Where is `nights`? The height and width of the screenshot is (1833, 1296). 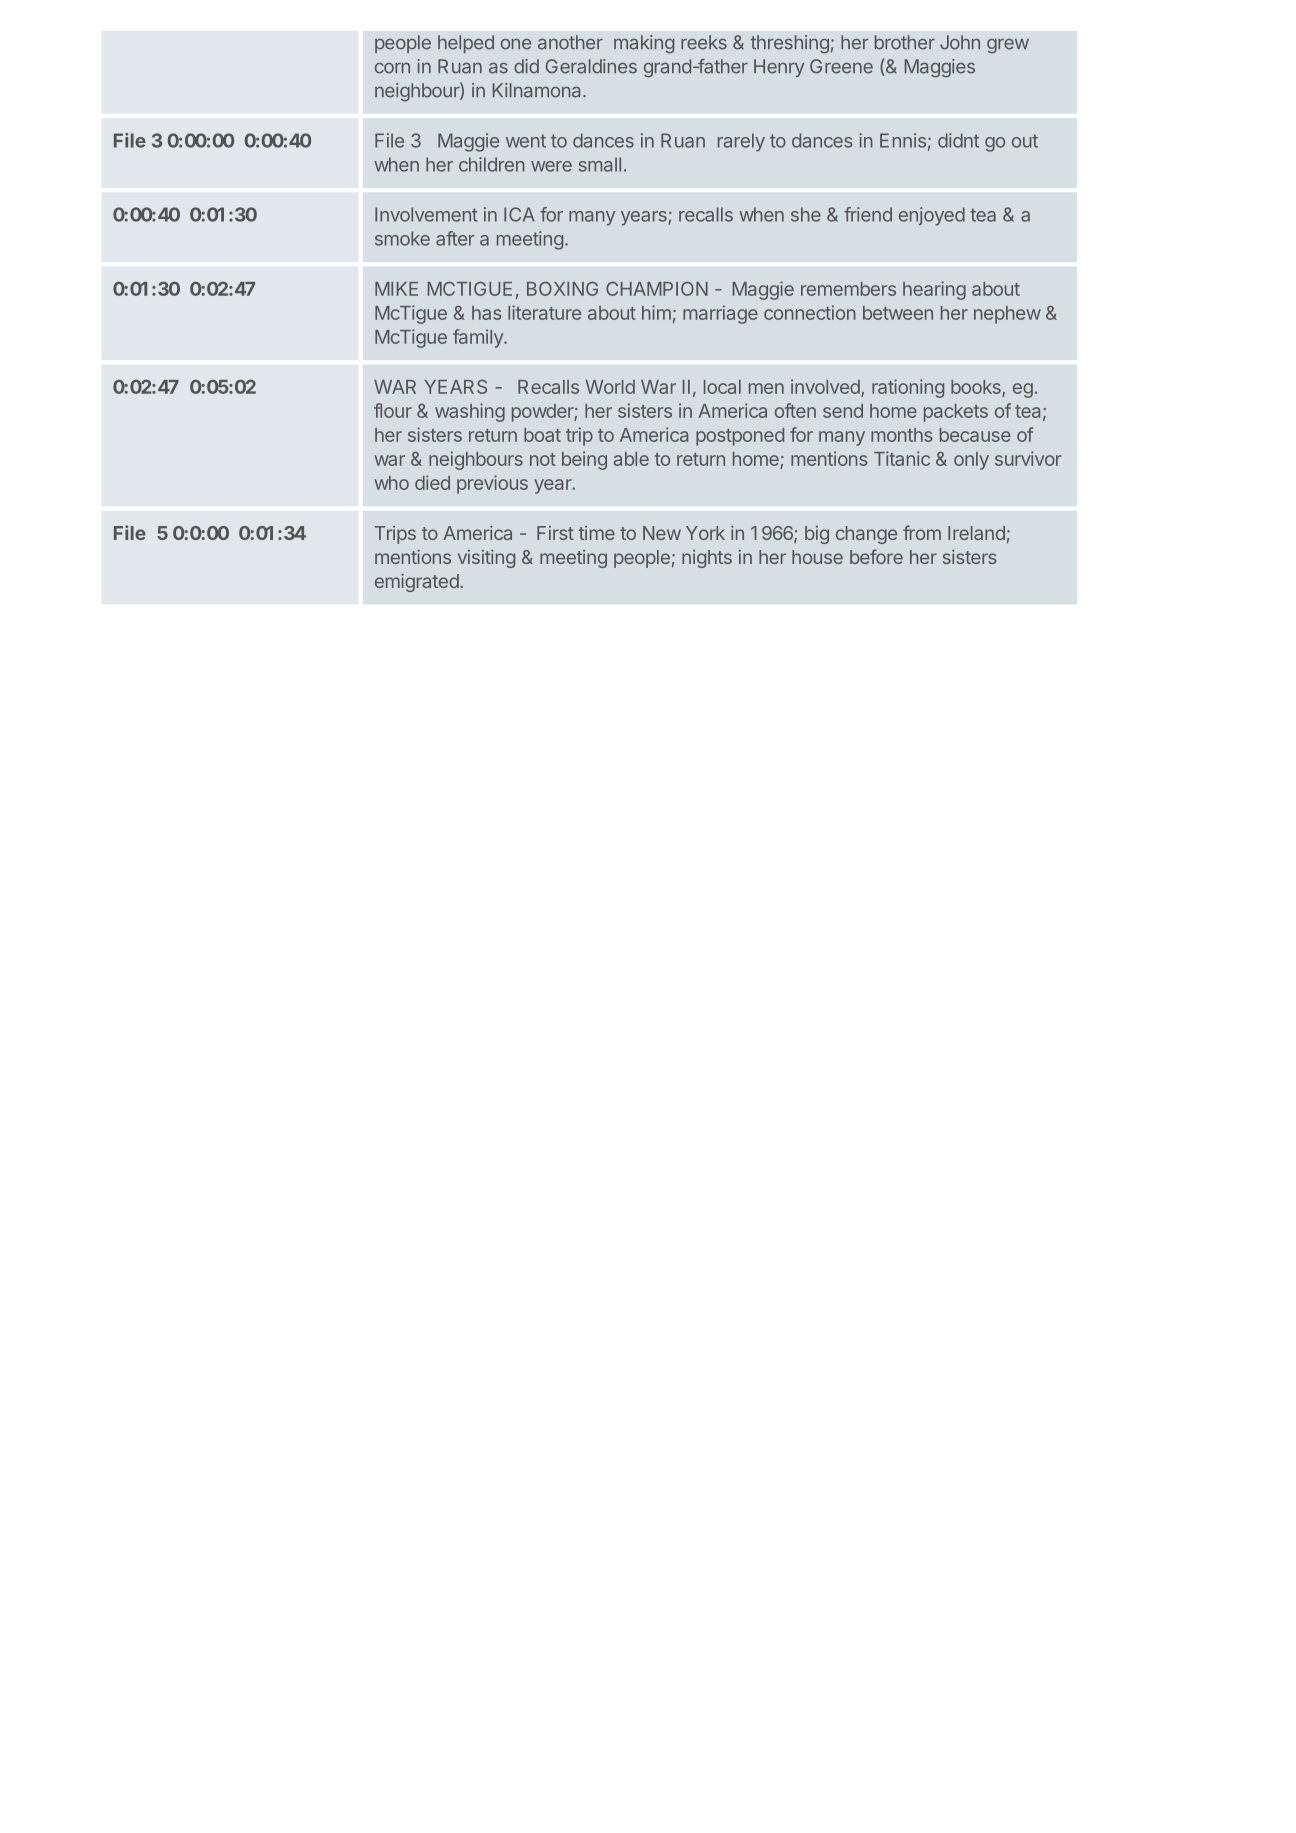
nights is located at coordinates (707, 559).
